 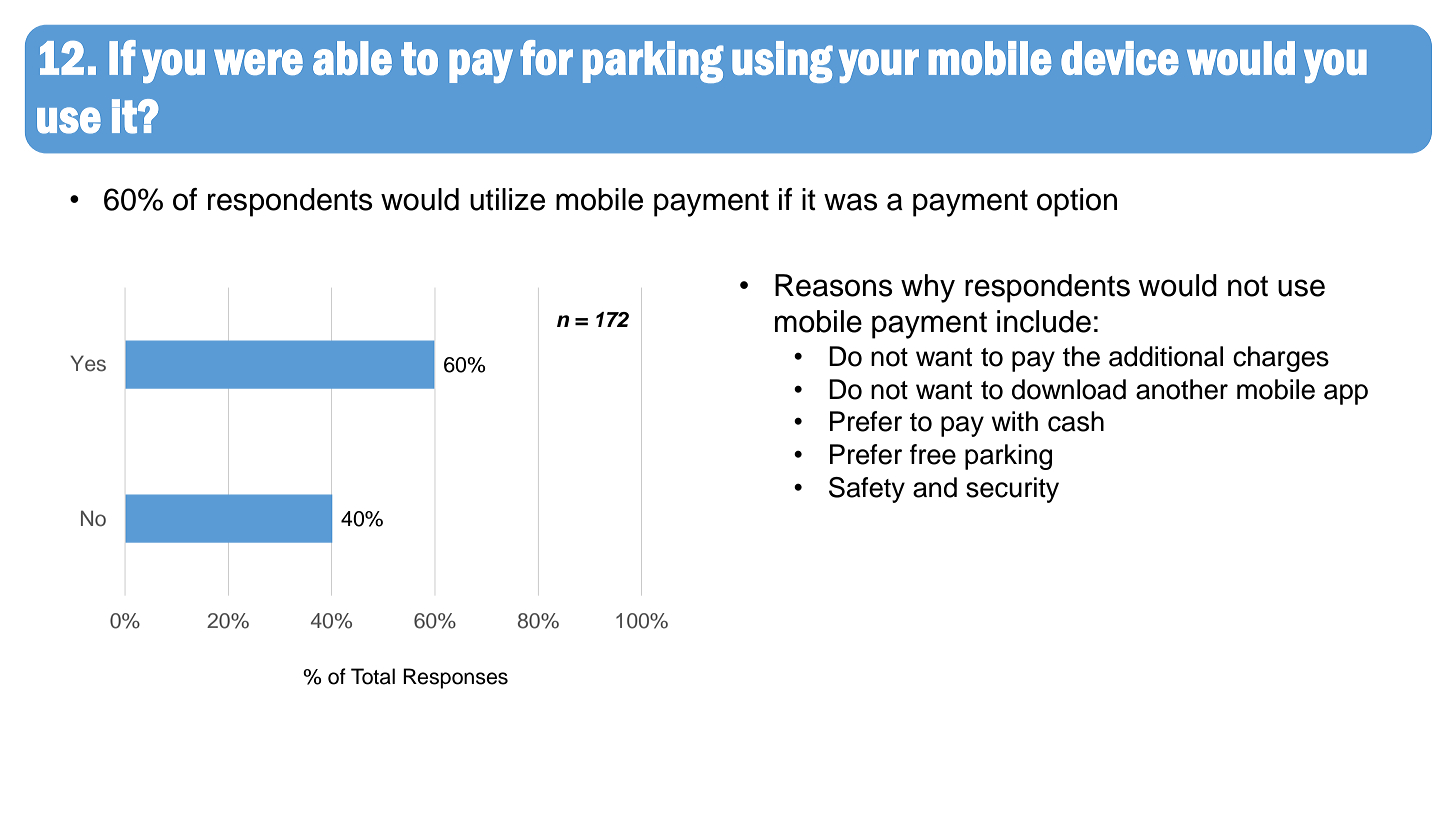 What do you see at coordinates (1120, 58) in the document?
I see `device` at bounding box center [1120, 58].
